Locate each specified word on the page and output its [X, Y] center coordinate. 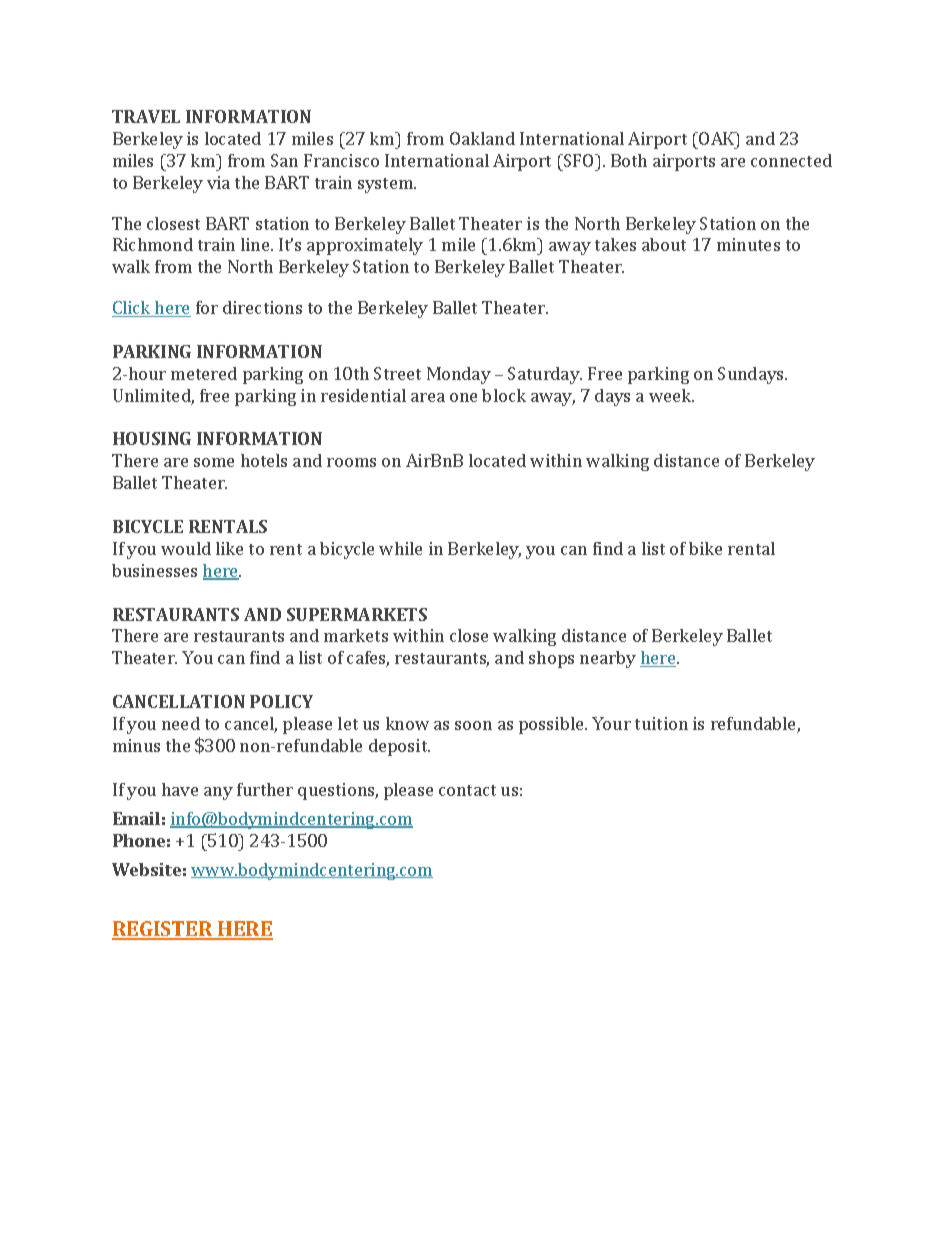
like [229, 548]
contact [467, 790]
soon [473, 725]
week [671, 395]
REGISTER [164, 930]
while [400, 548]
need [181, 723]
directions [262, 307]
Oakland [482, 138]
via [218, 182]
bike [705, 548]
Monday [459, 375]
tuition [661, 723]
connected [791, 160]
